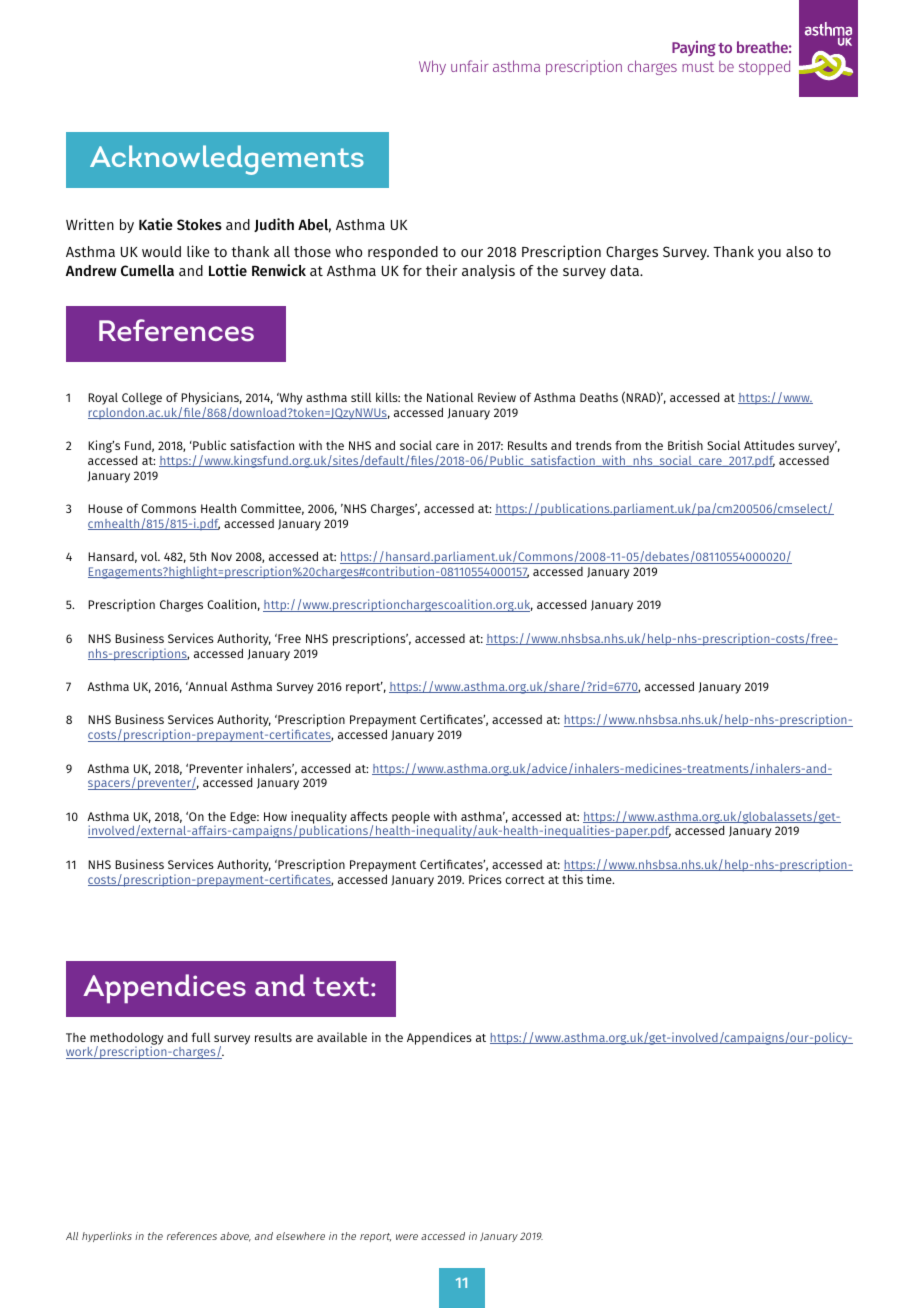  I want to click on full, so click(201, 1037).
